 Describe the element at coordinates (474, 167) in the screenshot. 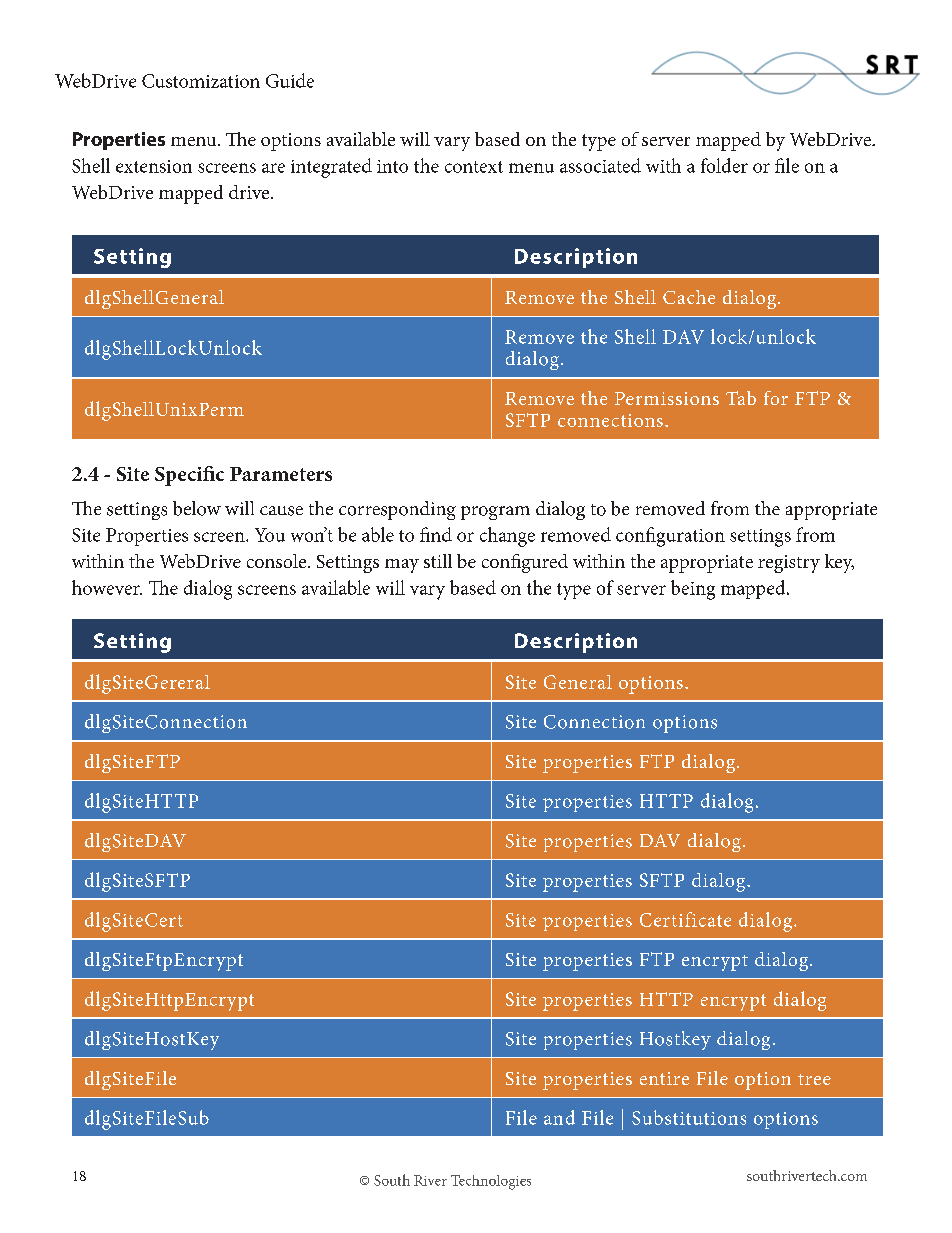

I see `context` at that location.
